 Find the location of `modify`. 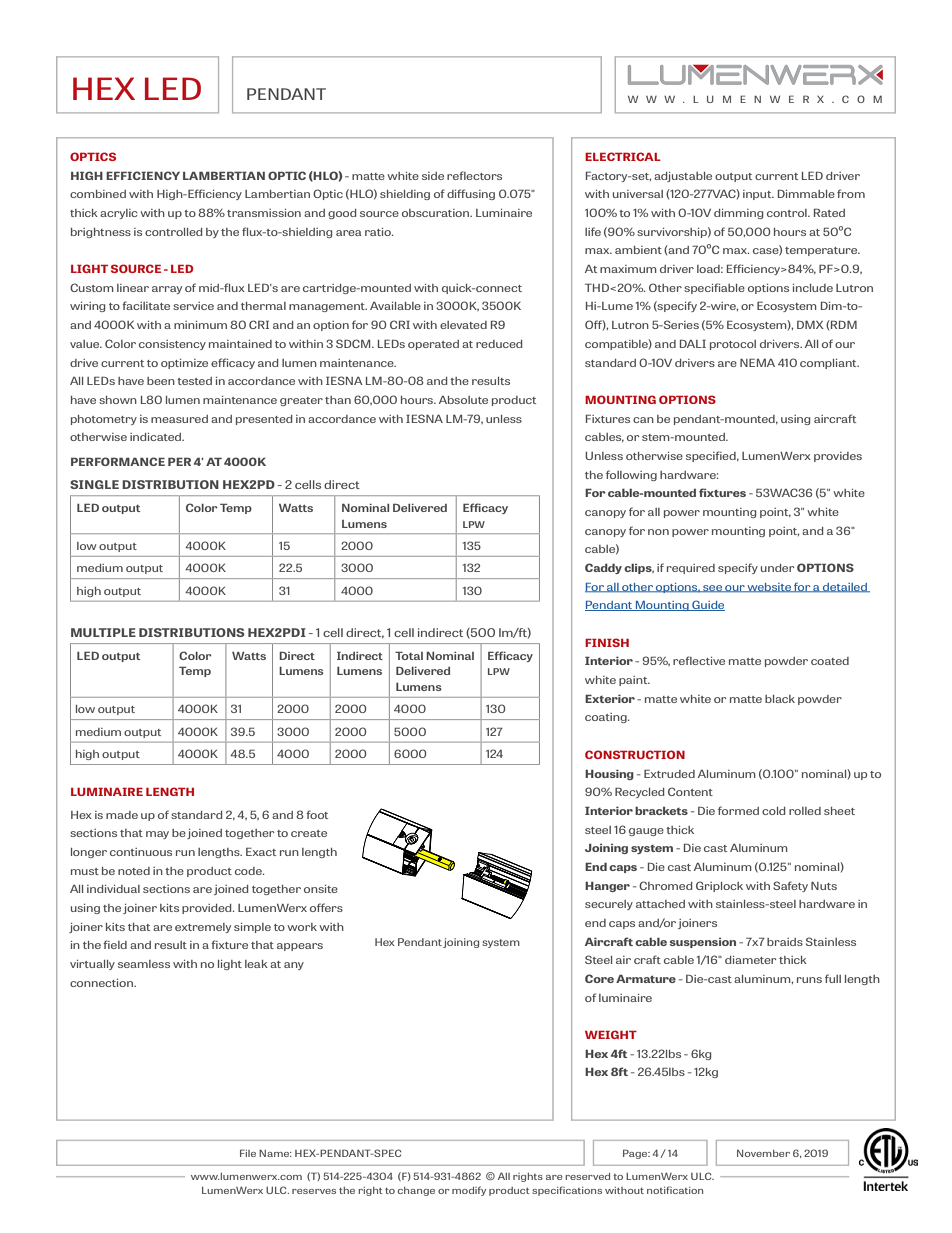

modify is located at coordinates (469, 1191).
